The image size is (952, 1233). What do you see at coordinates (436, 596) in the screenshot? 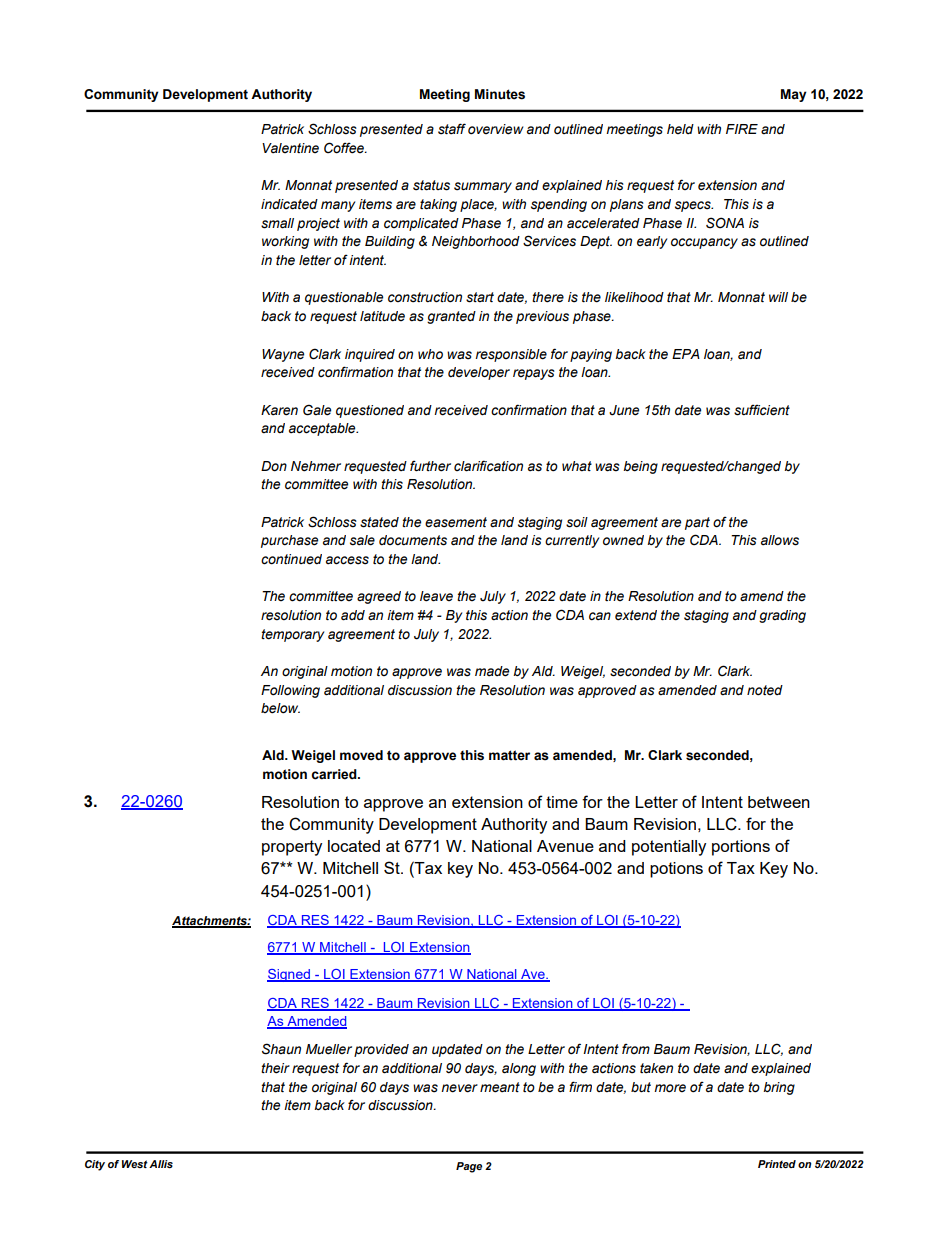
I see `leave` at bounding box center [436, 596].
